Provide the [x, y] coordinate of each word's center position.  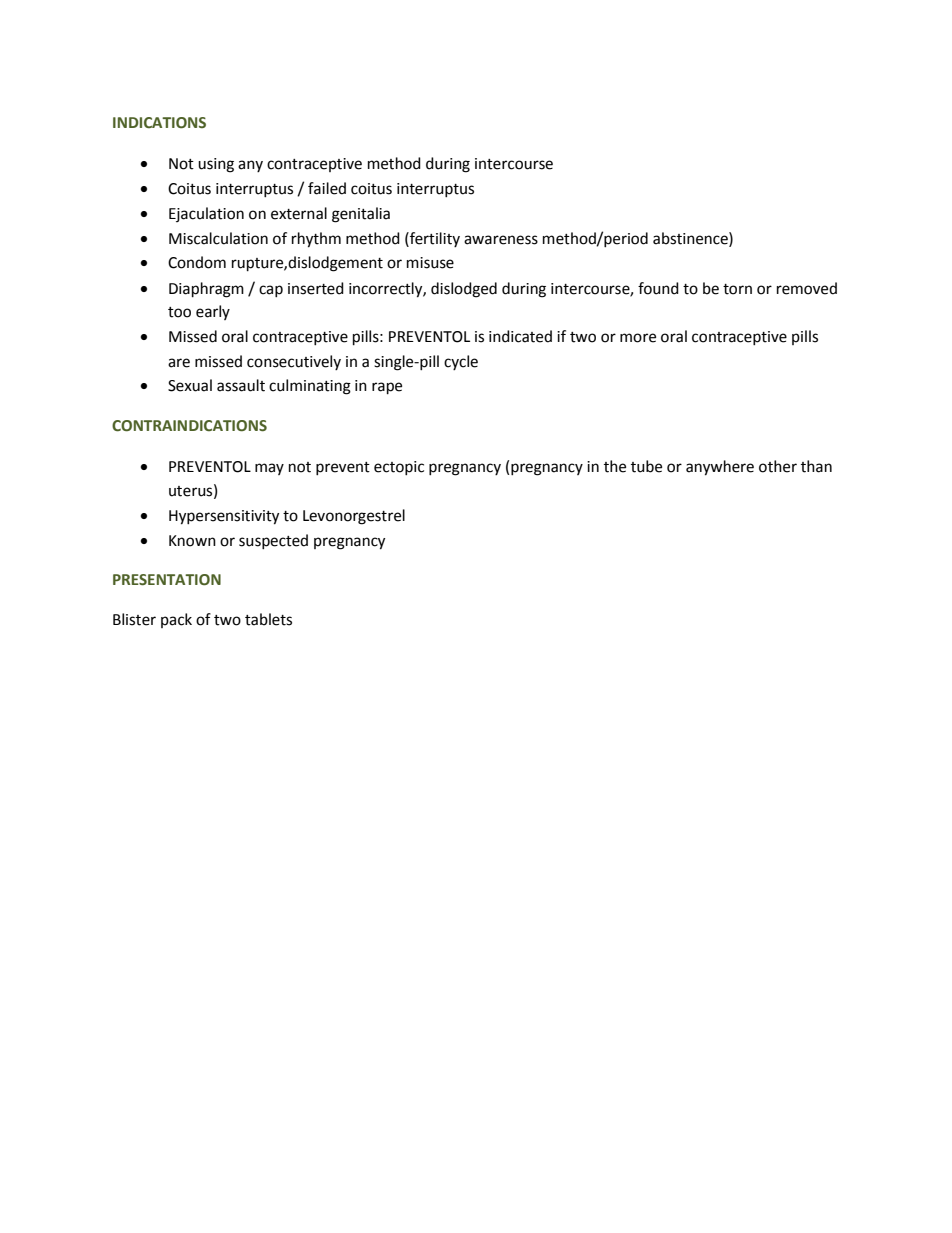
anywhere [720, 468]
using [216, 165]
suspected [273, 541]
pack [176, 620]
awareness [501, 240]
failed [327, 188]
